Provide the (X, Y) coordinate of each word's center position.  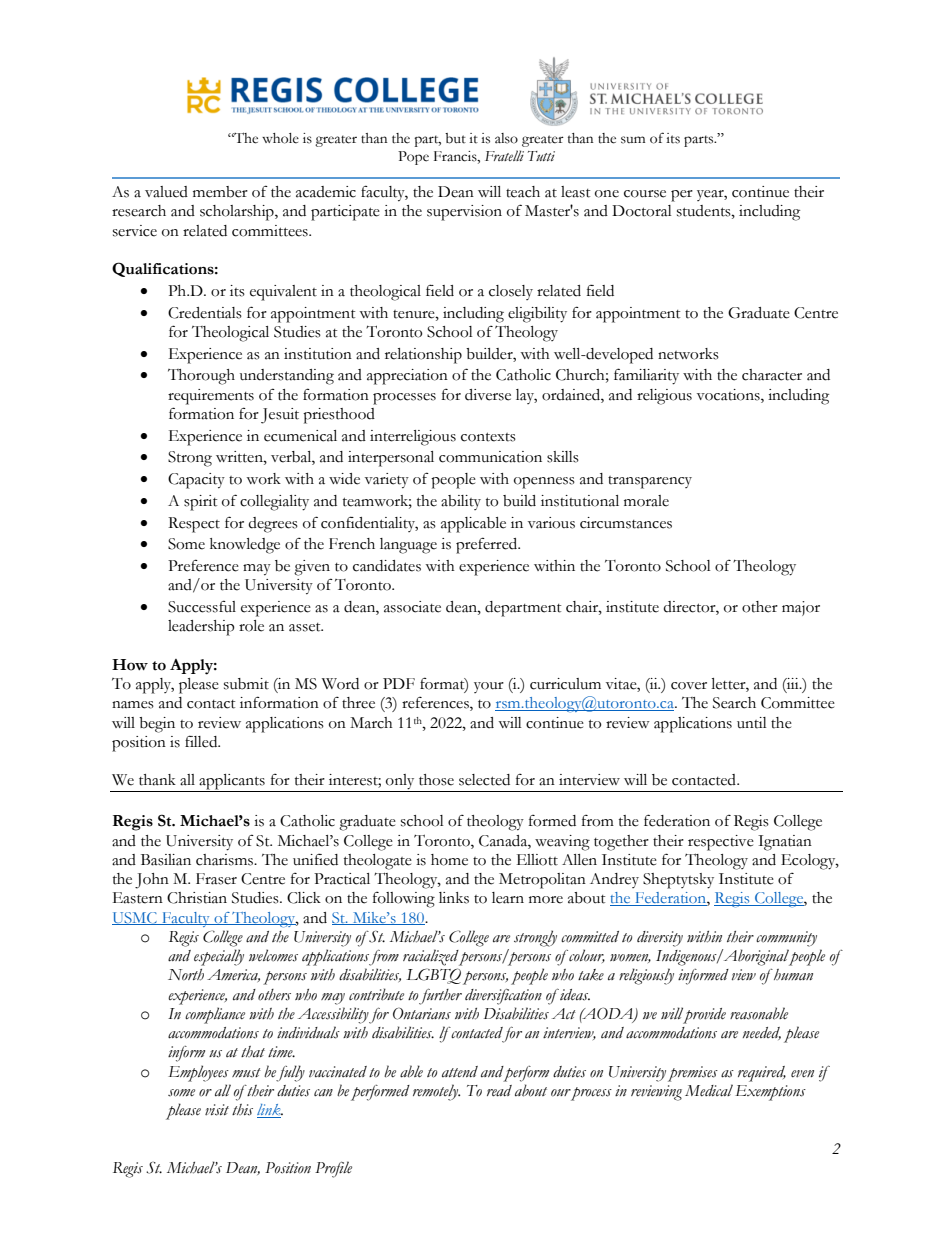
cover (689, 686)
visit (217, 1110)
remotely (436, 1092)
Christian (197, 898)
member (220, 192)
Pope (413, 158)
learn (508, 898)
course (645, 194)
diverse (488, 395)
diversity (660, 939)
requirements (211, 397)
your (489, 687)
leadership (201, 628)
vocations (729, 395)
